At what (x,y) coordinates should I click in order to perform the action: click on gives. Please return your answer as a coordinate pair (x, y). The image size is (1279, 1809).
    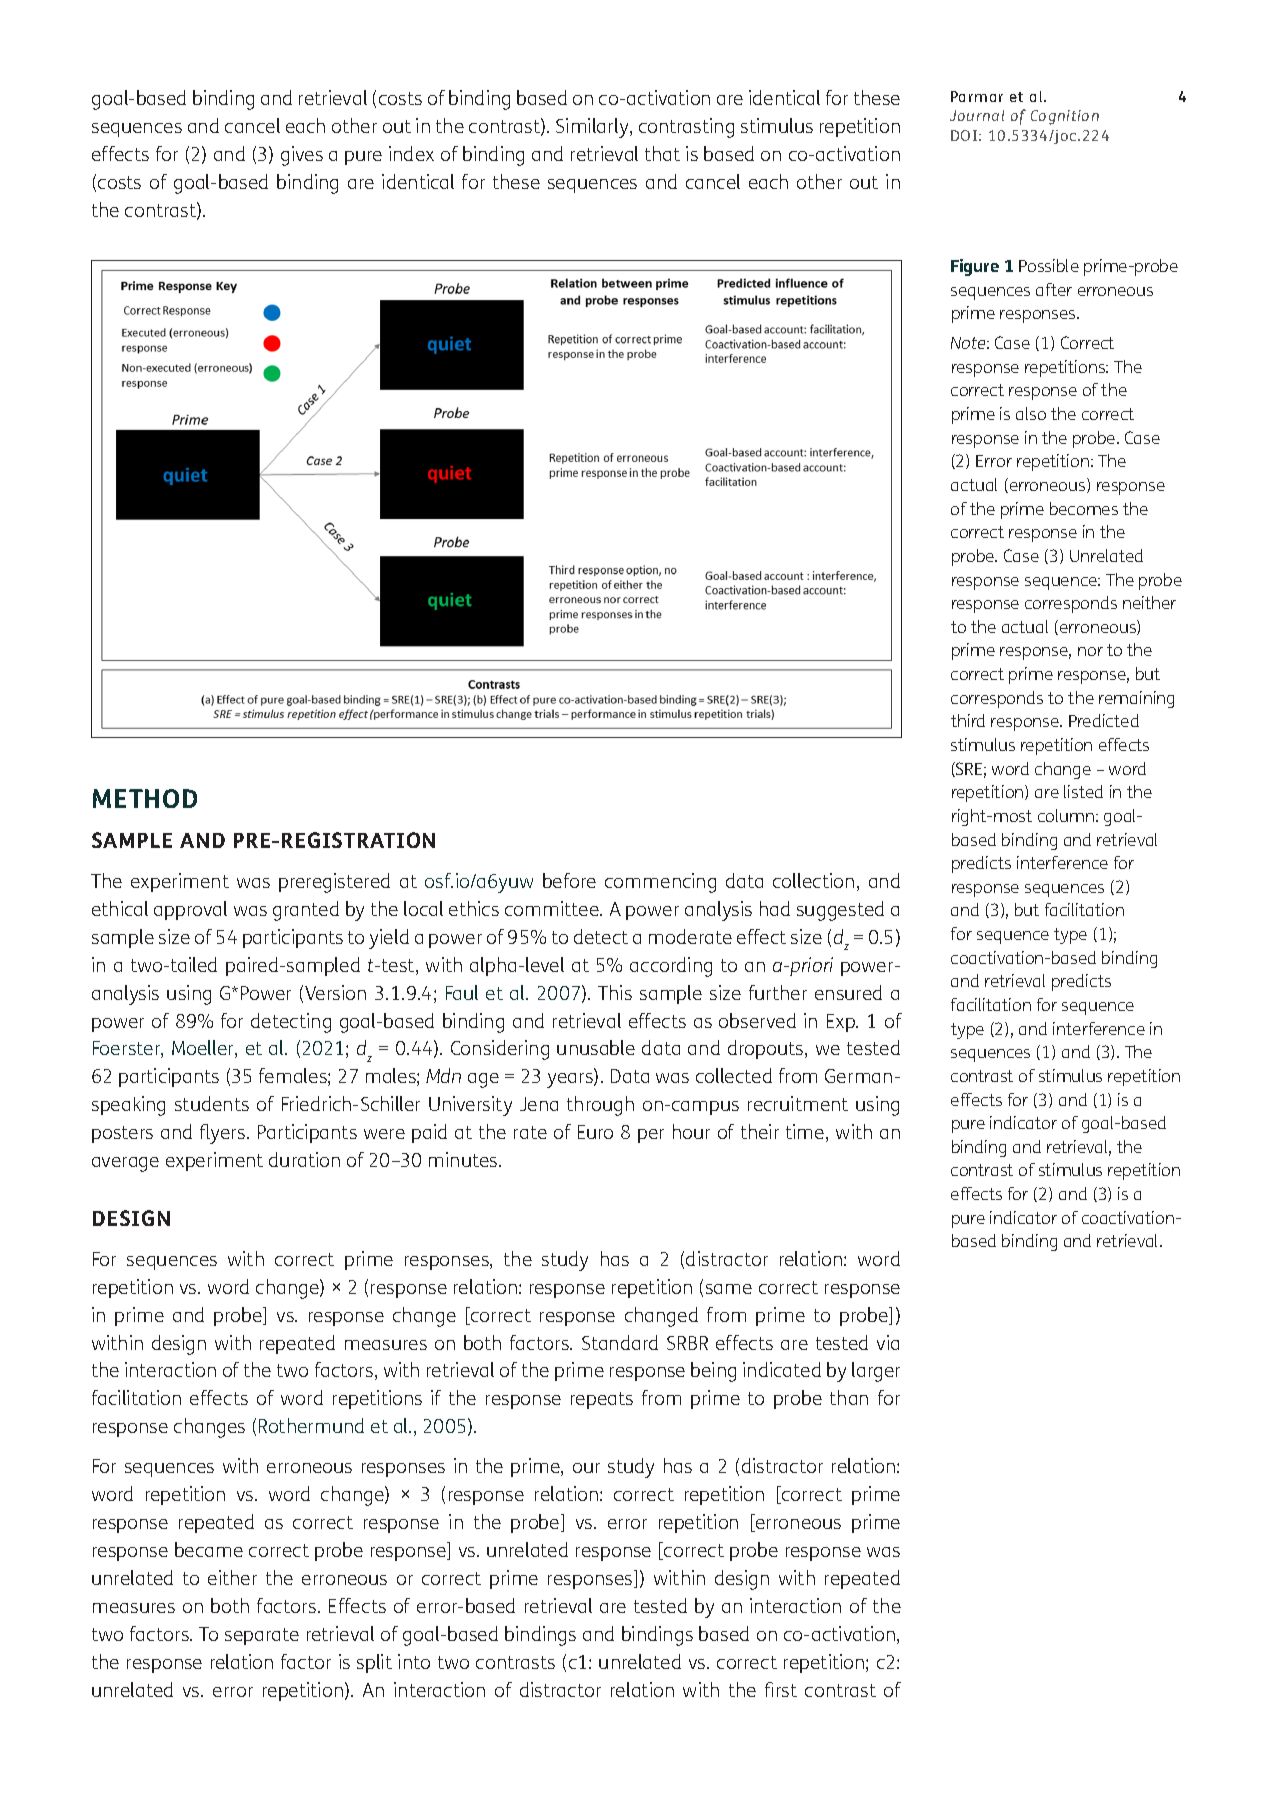
    Looking at the image, I should click on (302, 156).
